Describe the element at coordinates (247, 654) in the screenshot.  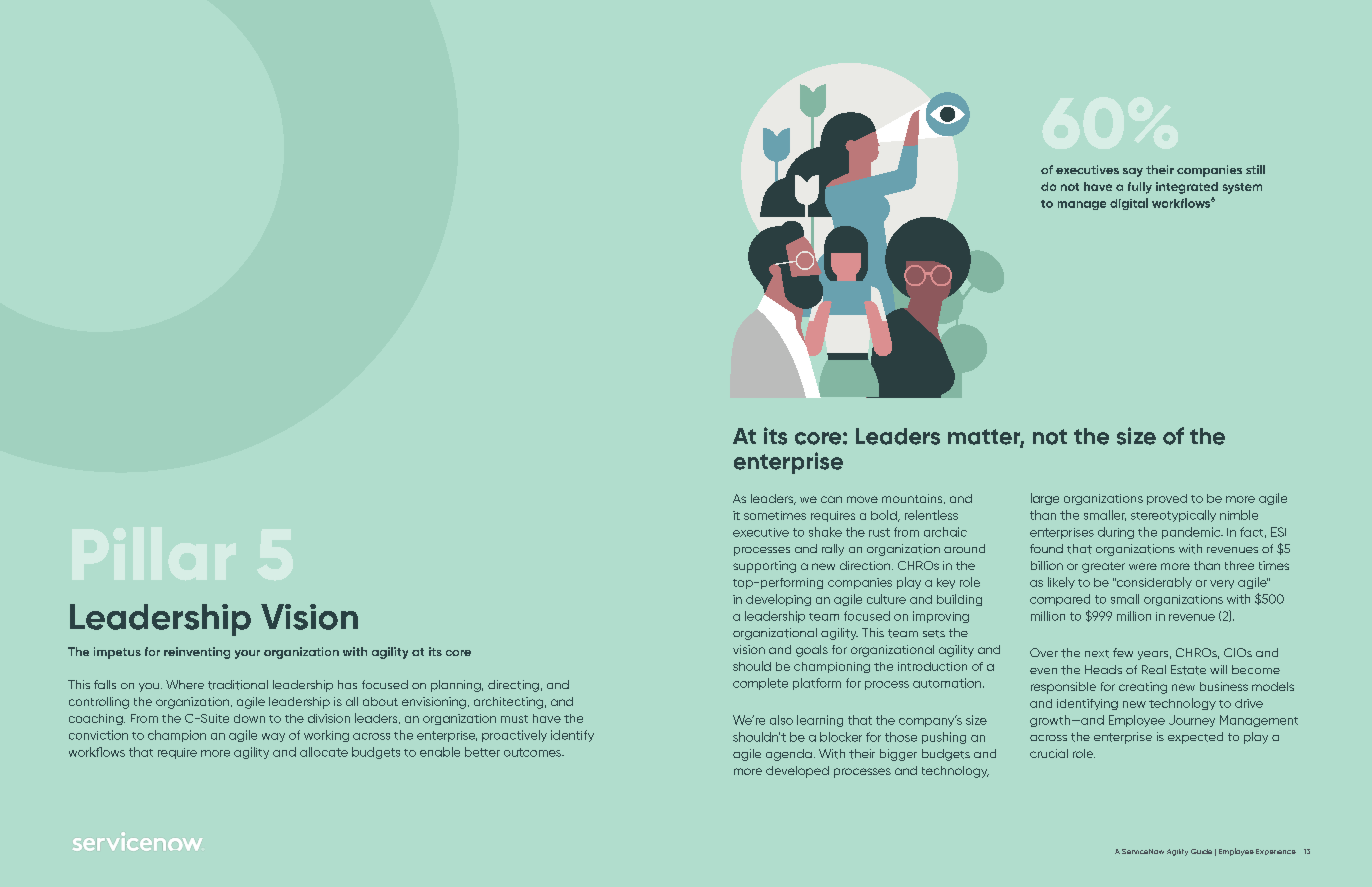
I see `your` at that location.
